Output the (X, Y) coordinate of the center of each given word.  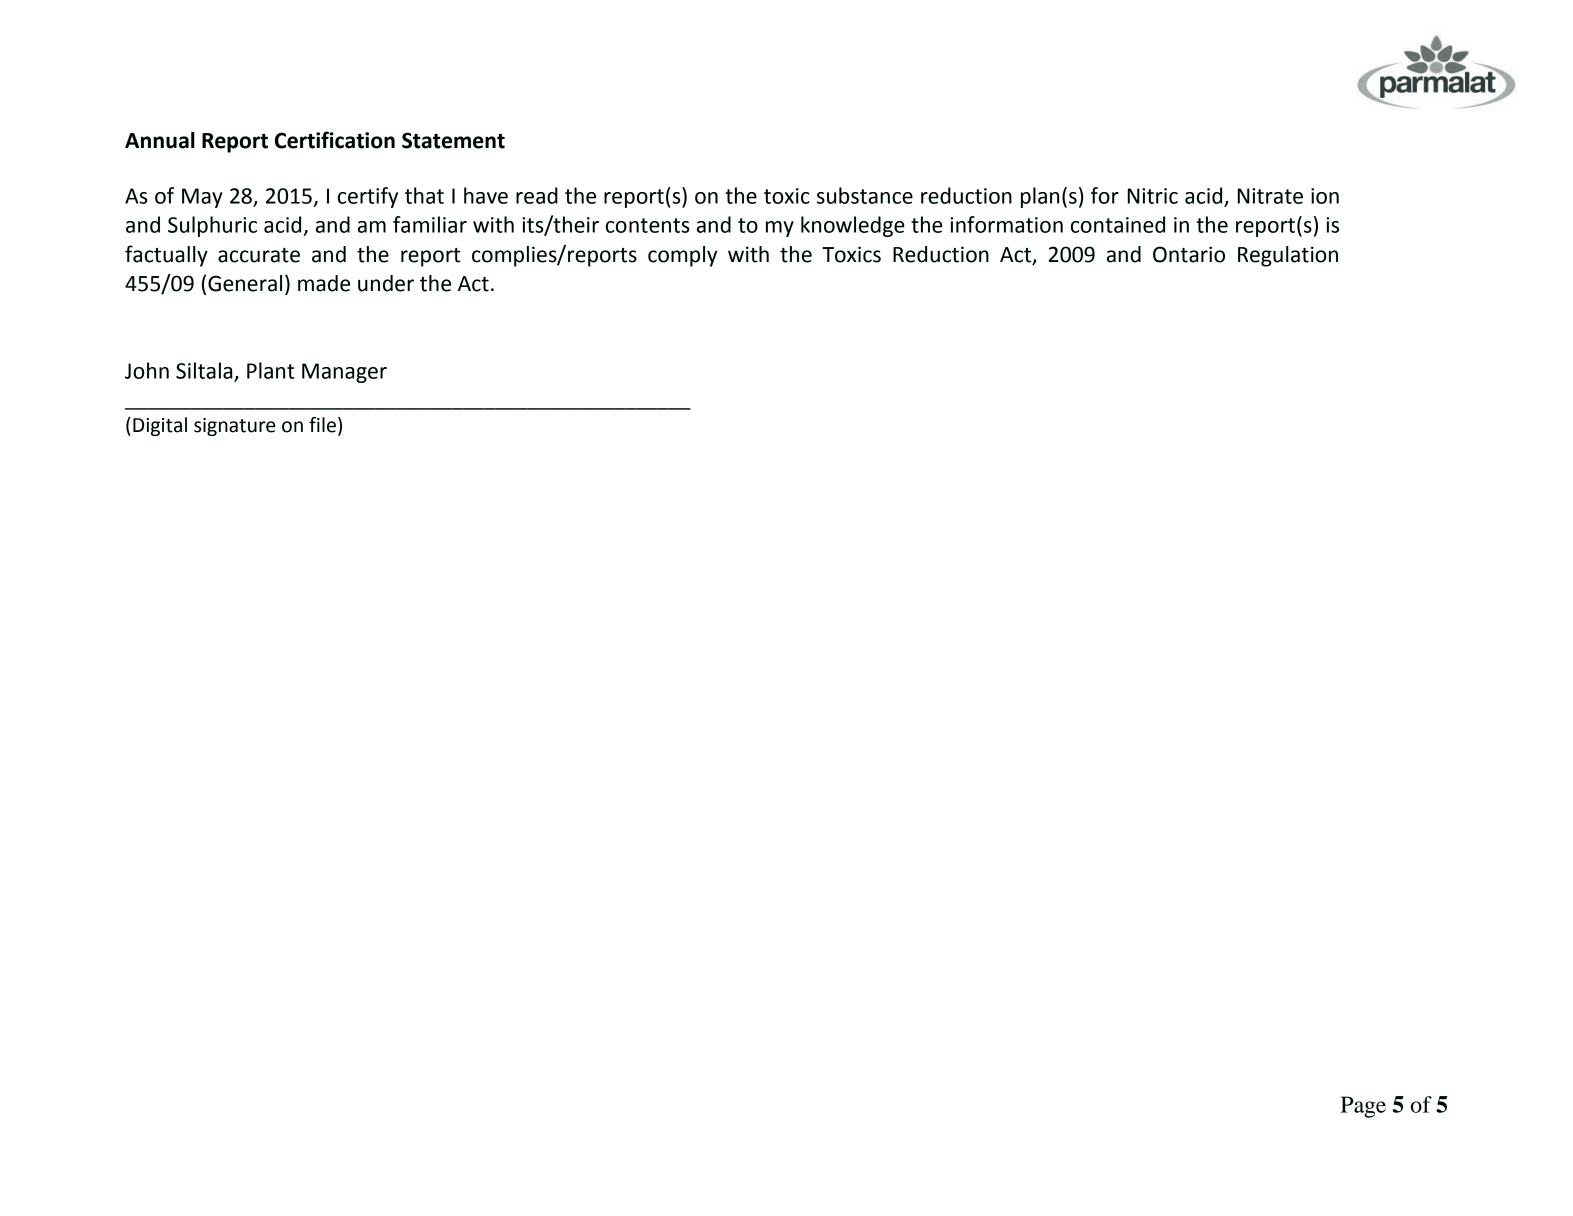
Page (1363, 1107)
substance (865, 195)
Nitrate (1270, 196)
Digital (160, 426)
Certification (335, 140)
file (322, 425)
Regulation (1288, 256)
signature (234, 427)
